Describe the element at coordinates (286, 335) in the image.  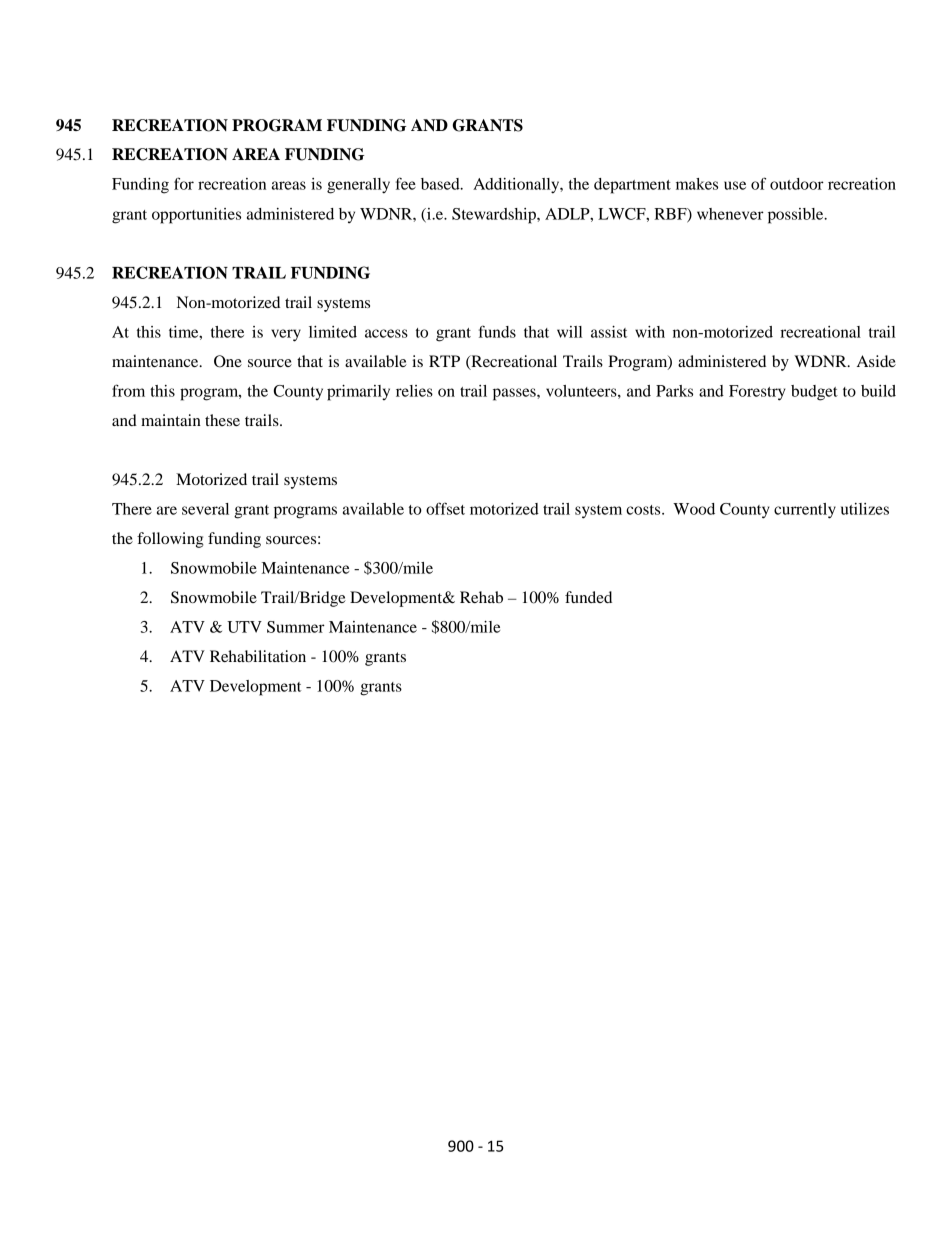
I see `very` at that location.
